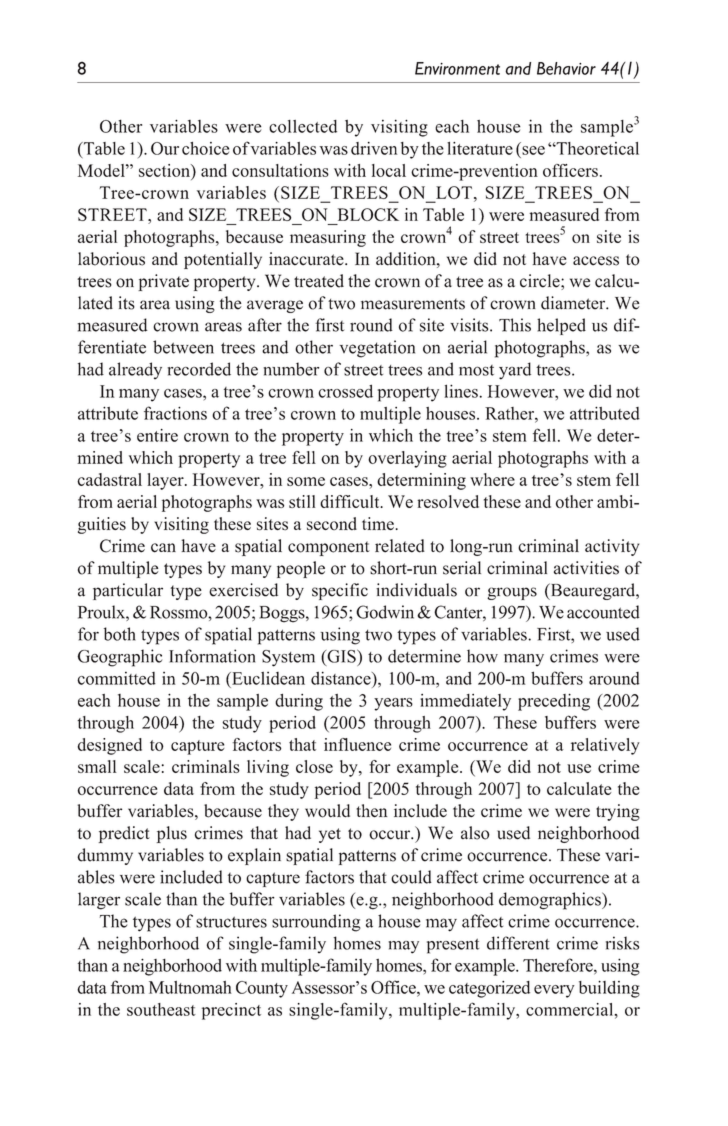 The width and height of the screenshot is (728, 1126). What do you see at coordinates (554, 702) in the screenshot?
I see `preceding` at bounding box center [554, 702].
